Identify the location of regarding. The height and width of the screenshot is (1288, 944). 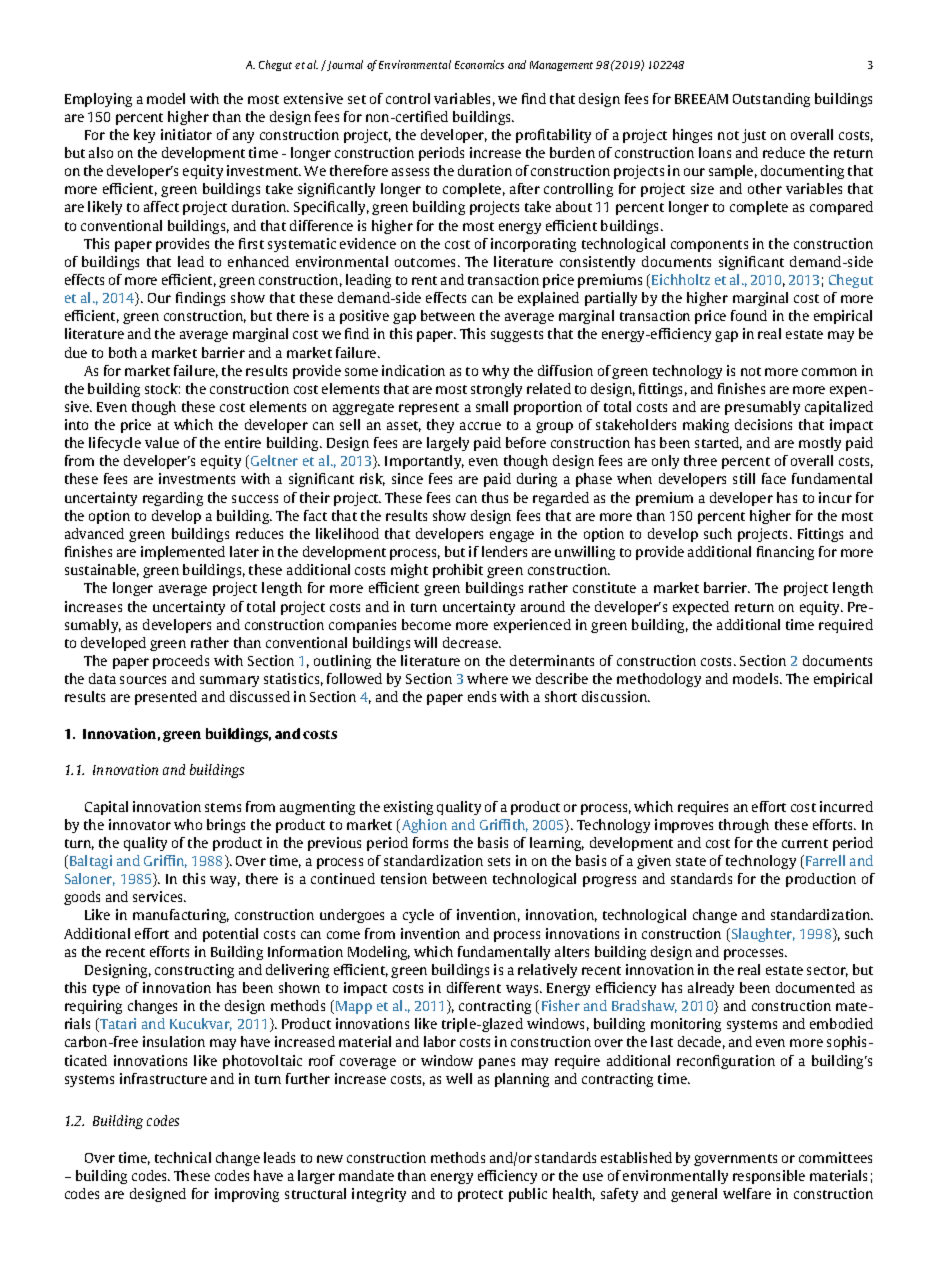
(173, 499).
